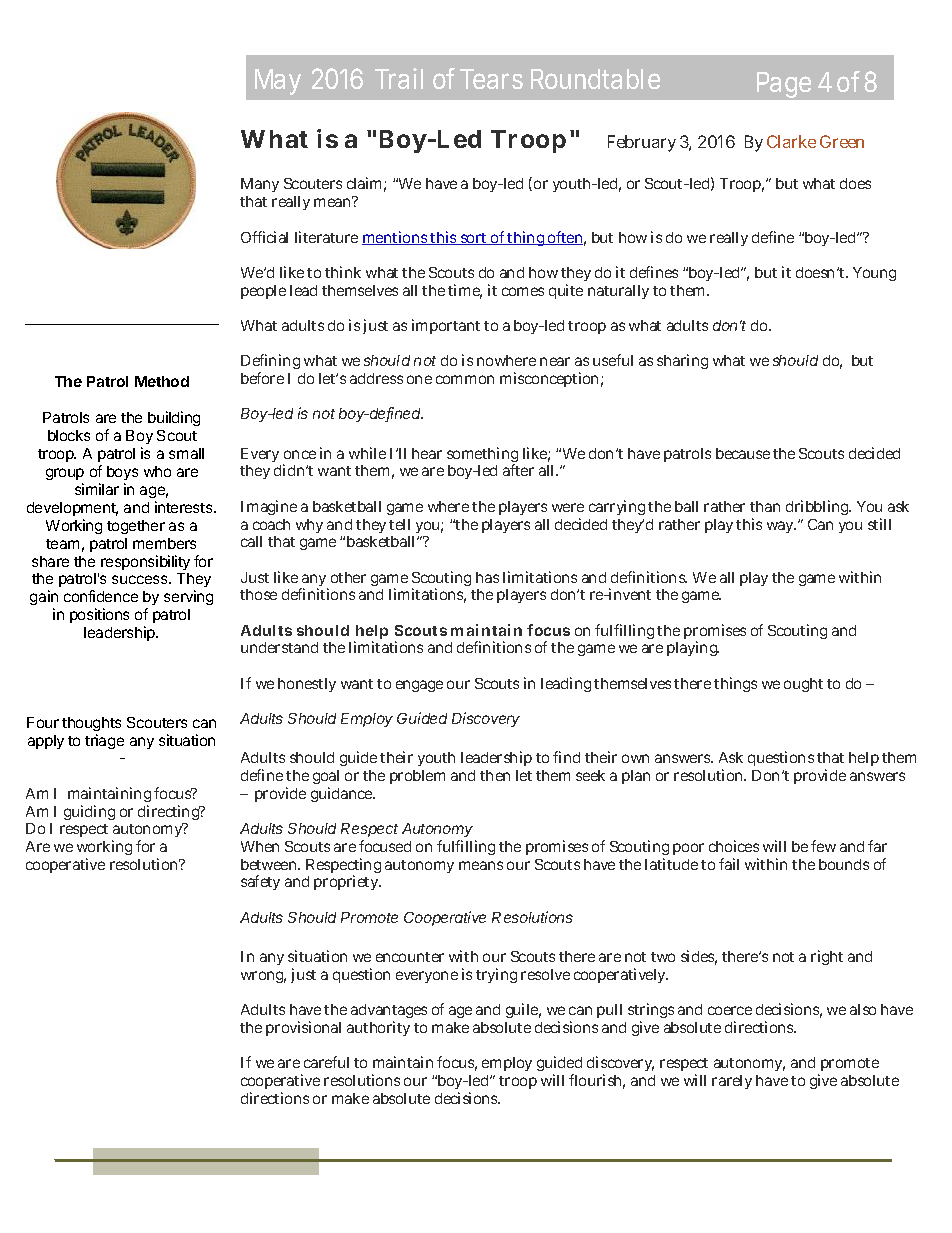 The height and width of the image is (1233, 952). What do you see at coordinates (781, 527) in the image?
I see `way` at bounding box center [781, 527].
